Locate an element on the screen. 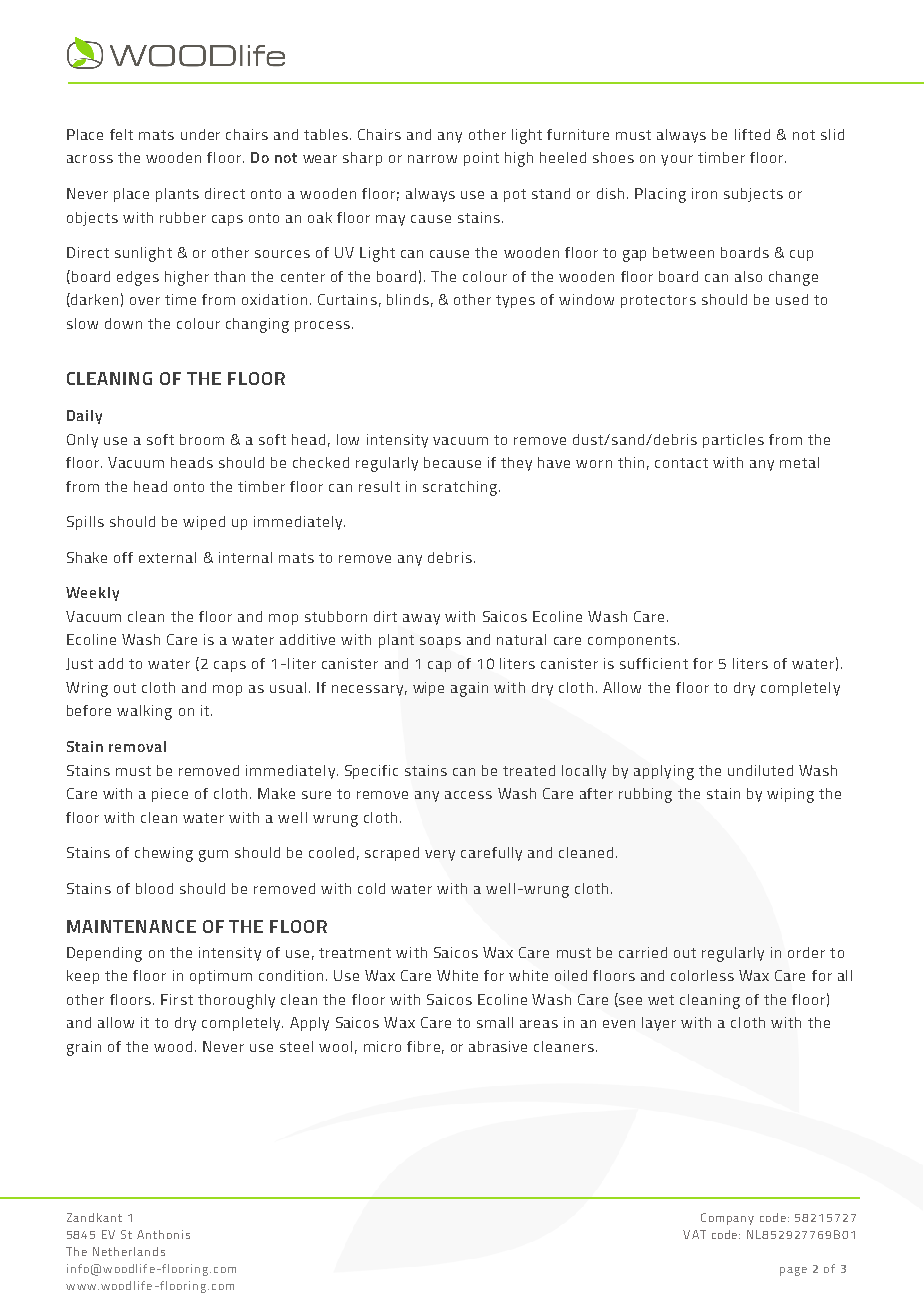 This screenshot has height=1308, width=924. Netherlands is located at coordinates (129, 1251).
